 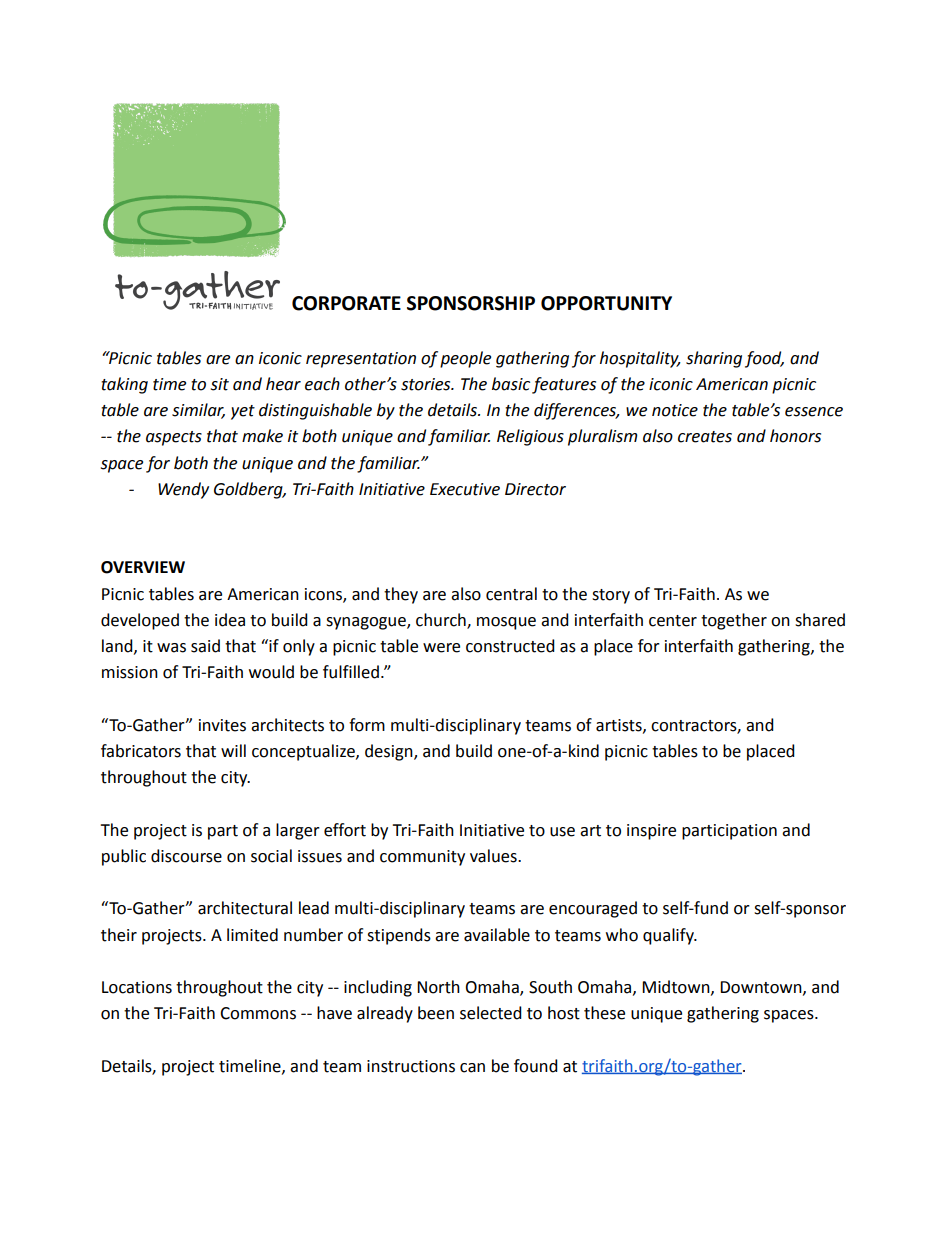 What do you see at coordinates (220, 384) in the screenshot?
I see `sit` at bounding box center [220, 384].
